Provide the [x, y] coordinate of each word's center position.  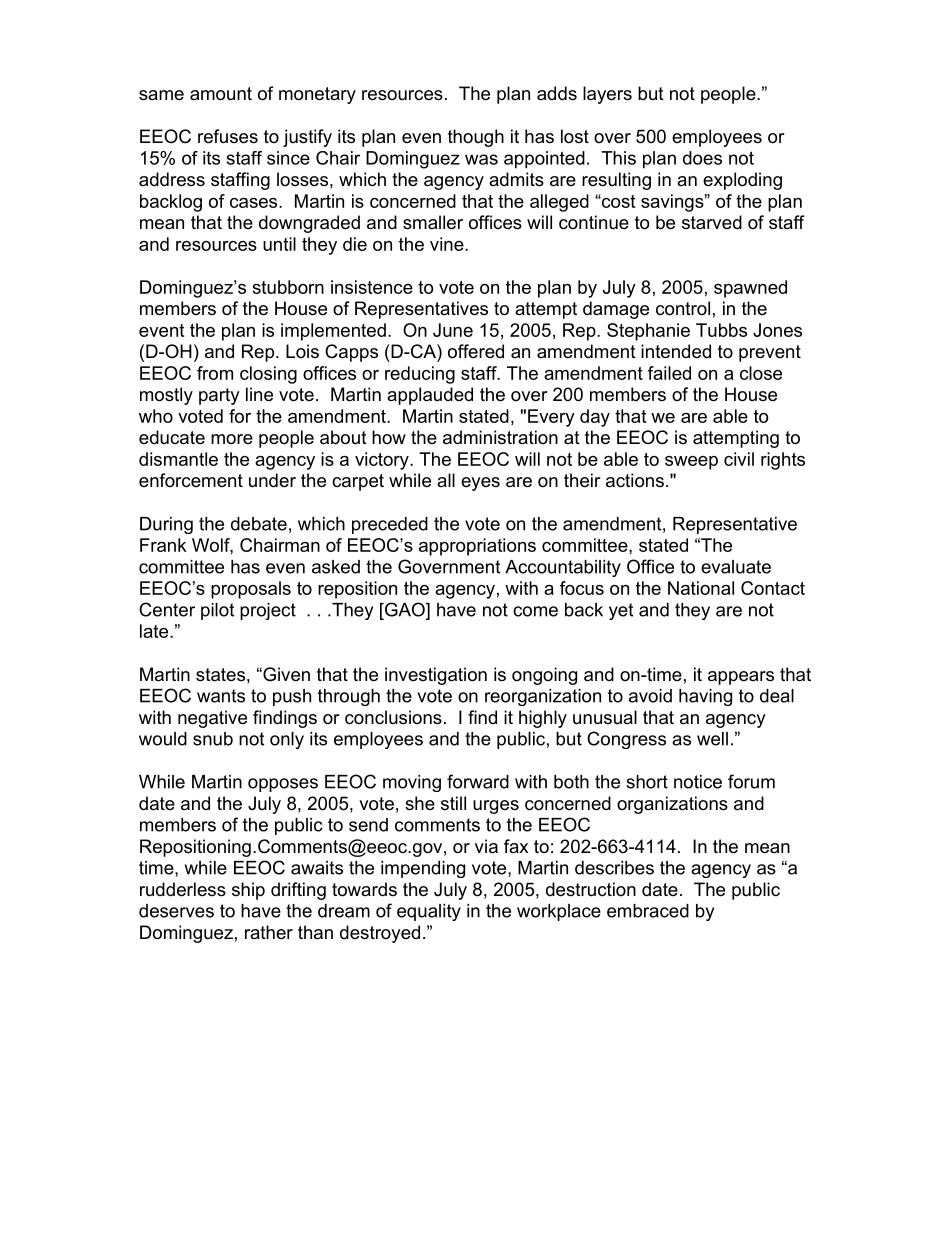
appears [741, 678]
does [702, 158]
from [215, 373]
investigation [436, 676]
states [220, 675]
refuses [228, 136]
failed [669, 373]
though [476, 138]
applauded [430, 396]
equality [429, 912]
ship [248, 891]
